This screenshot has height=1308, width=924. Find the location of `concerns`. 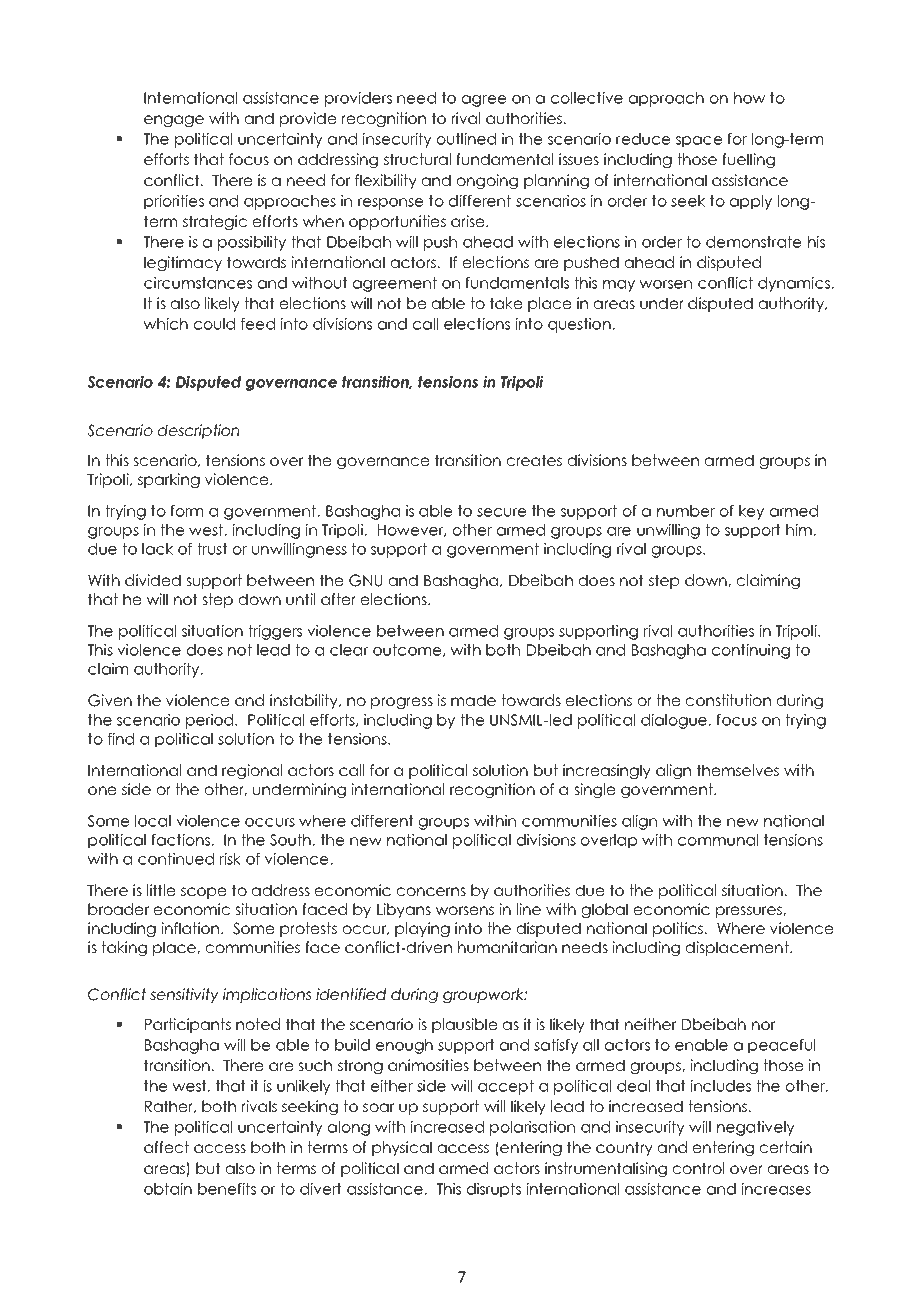

concerns is located at coordinates (431, 891).
